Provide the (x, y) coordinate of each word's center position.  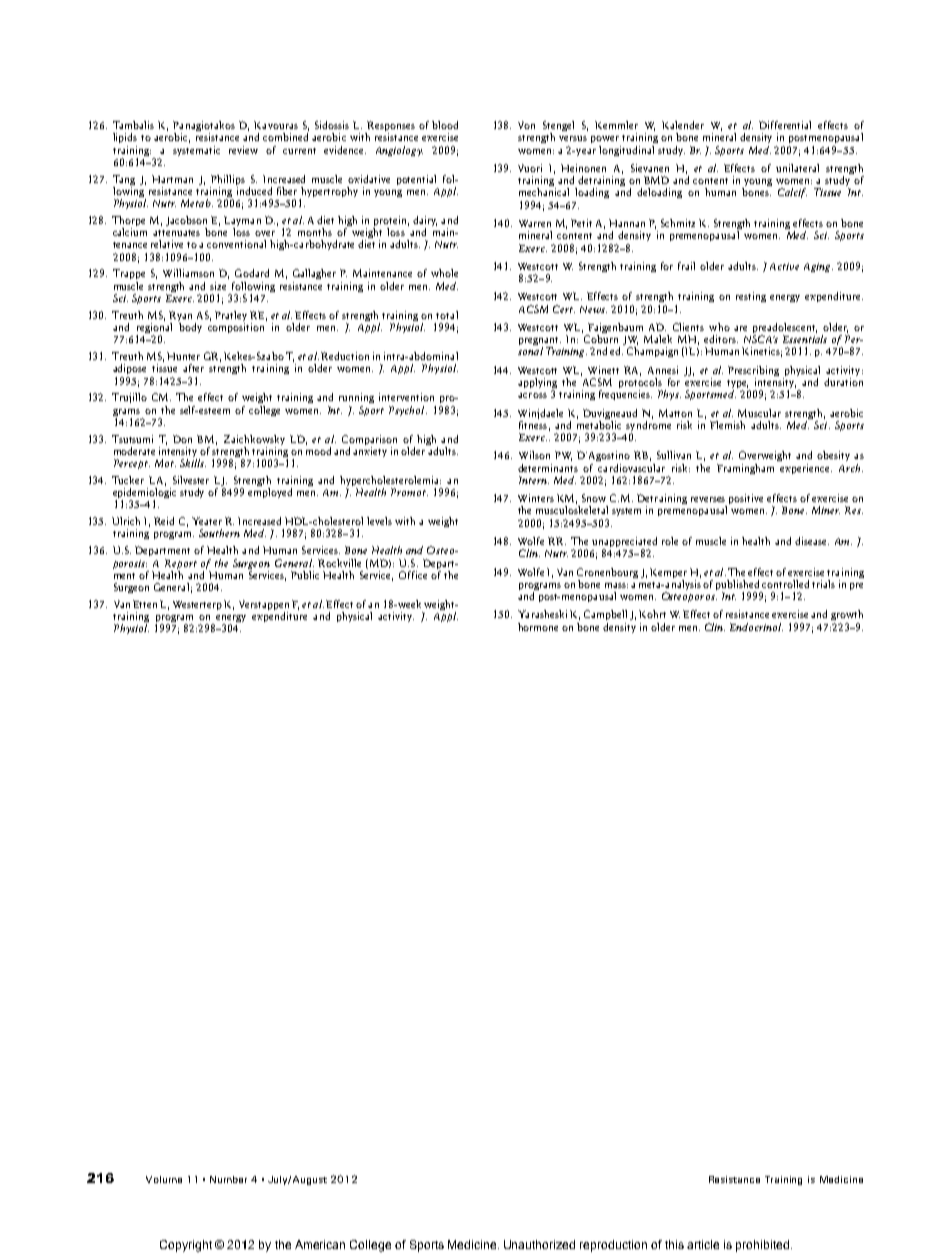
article (703, 1244)
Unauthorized (539, 1244)
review (243, 150)
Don (182, 439)
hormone (538, 627)
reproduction (613, 1246)
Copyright (186, 1246)
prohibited (762, 1246)
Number (228, 1179)
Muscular (759, 413)
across (532, 395)
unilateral (797, 168)
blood (445, 125)
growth (847, 615)
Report (181, 564)
